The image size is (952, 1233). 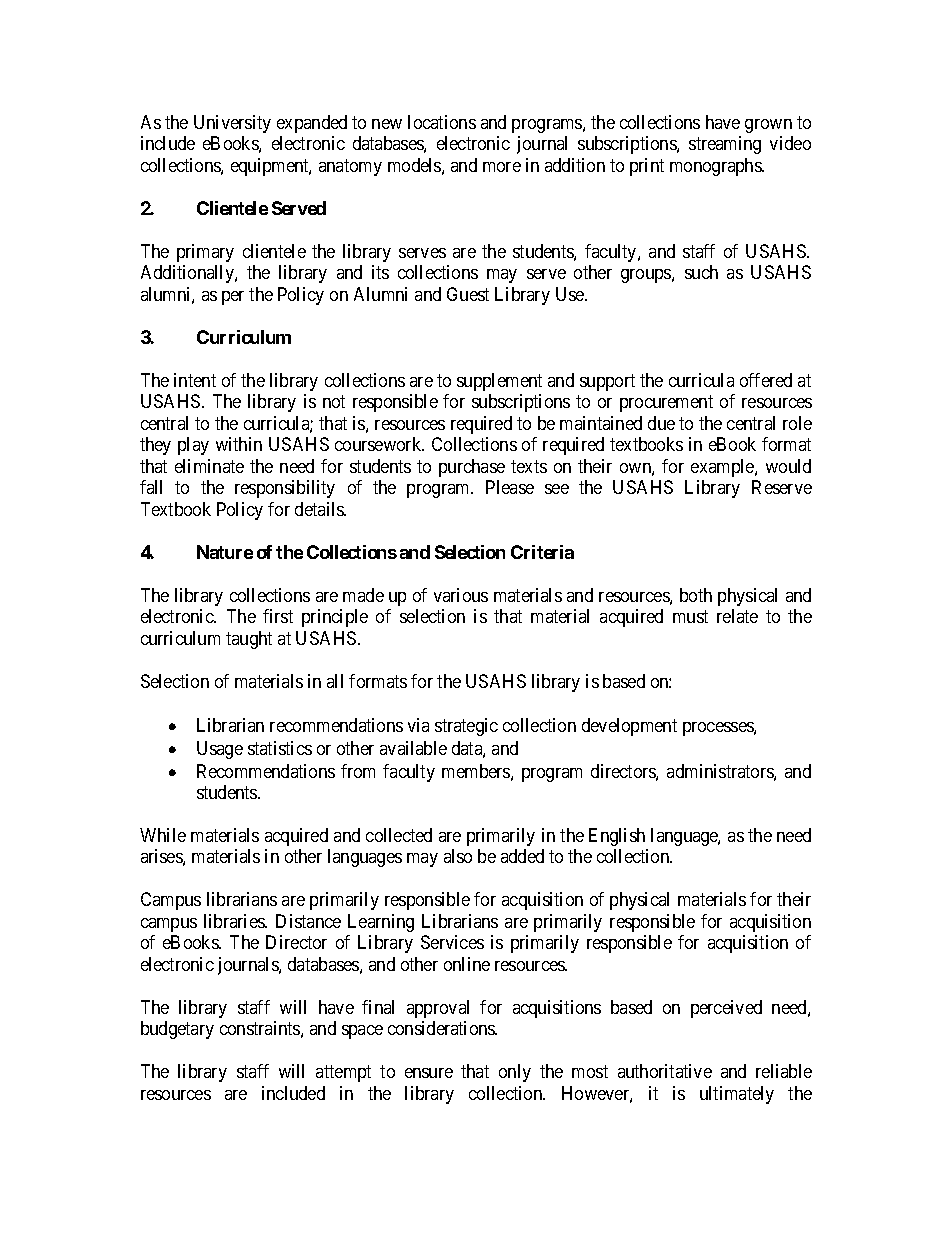 What do you see at coordinates (177, 1030) in the screenshot?
I see `budgetary` at bounding box center [177, 1030].
